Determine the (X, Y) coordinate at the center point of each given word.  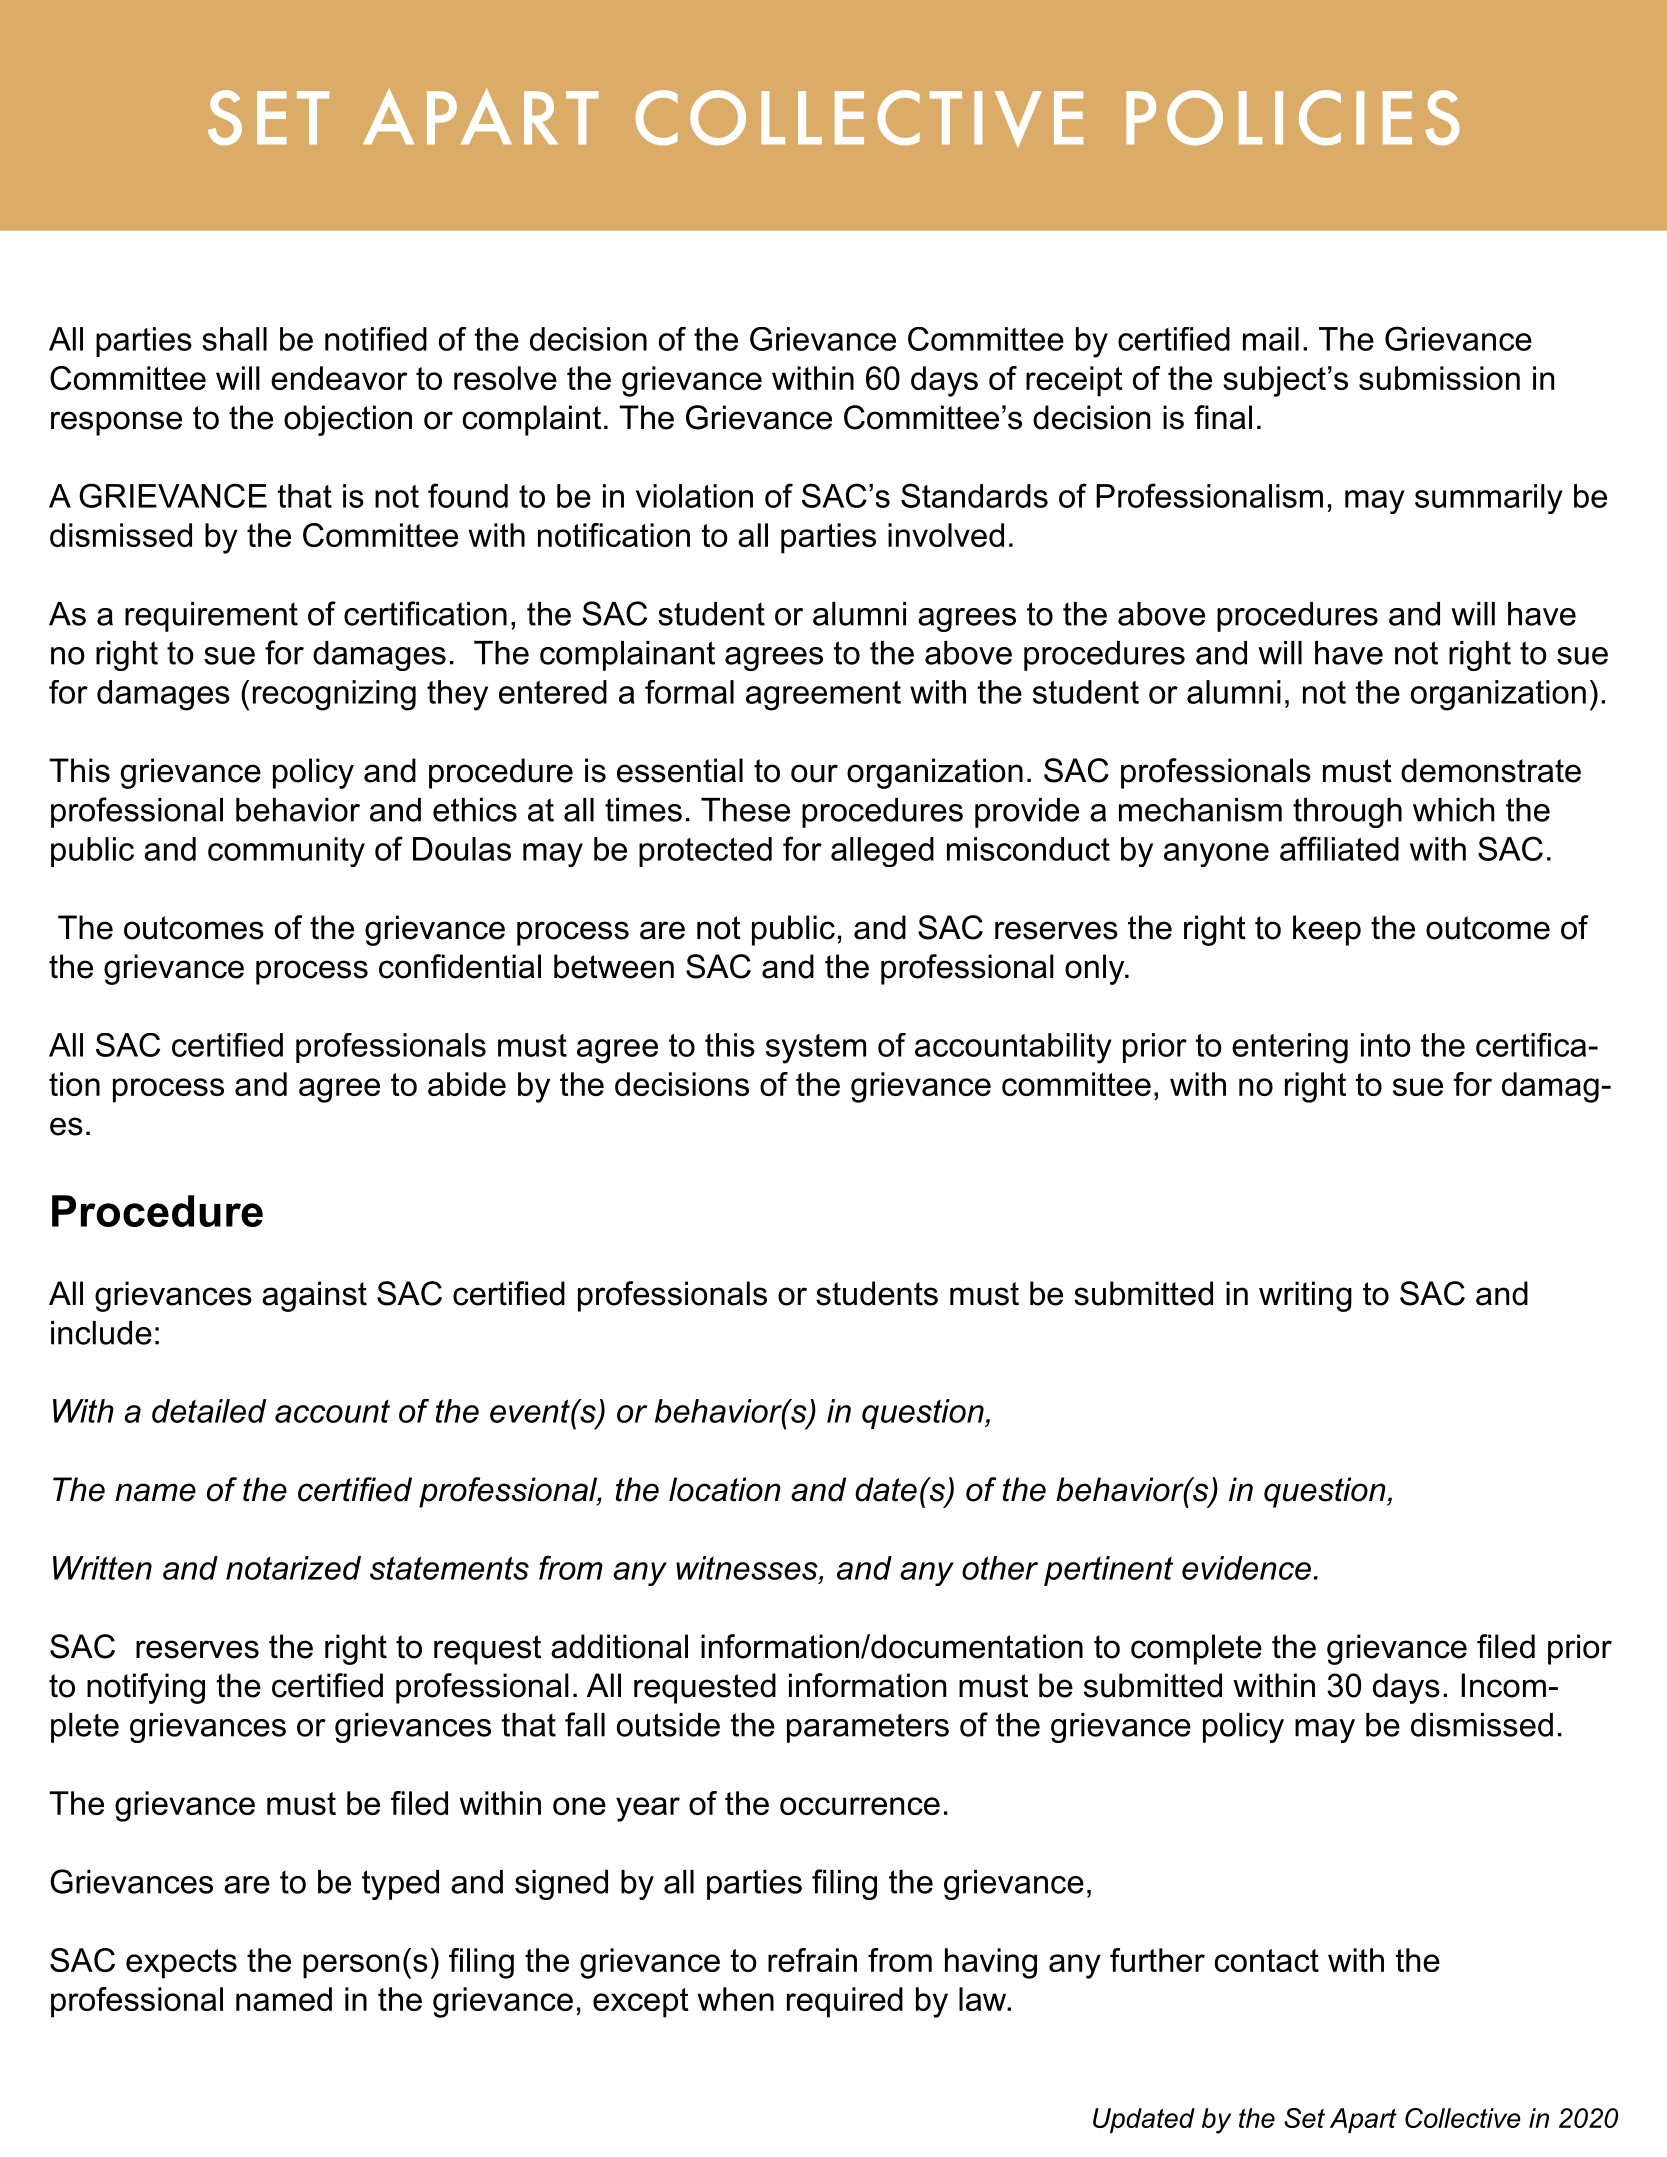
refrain (812, 1960)
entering (1290, 1048)
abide (467, 1084)
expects (181, 1964)
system (816, 1049)
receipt (1074, 381)
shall (234, 339)
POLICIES (1292, 117)
